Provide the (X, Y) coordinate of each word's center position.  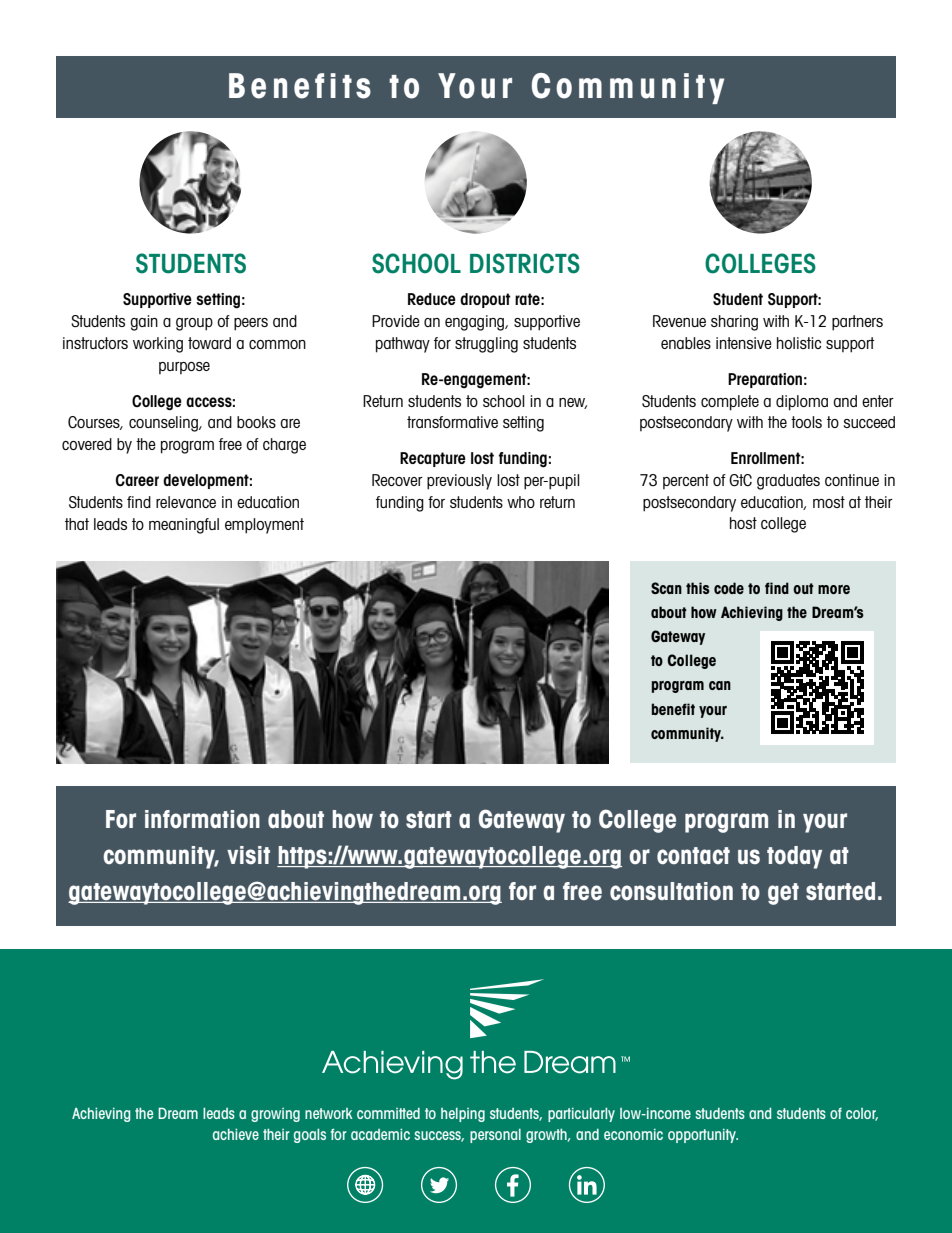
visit (248, 855)
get (783, 894)
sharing (734, 323)
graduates (788, 482)
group (194, 324)
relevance (186, 502)
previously (459, 482)
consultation (671, 891)
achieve (236, 1134)
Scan (666, 588)
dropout (485, 300)
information (202, 819)
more (834, 589)
